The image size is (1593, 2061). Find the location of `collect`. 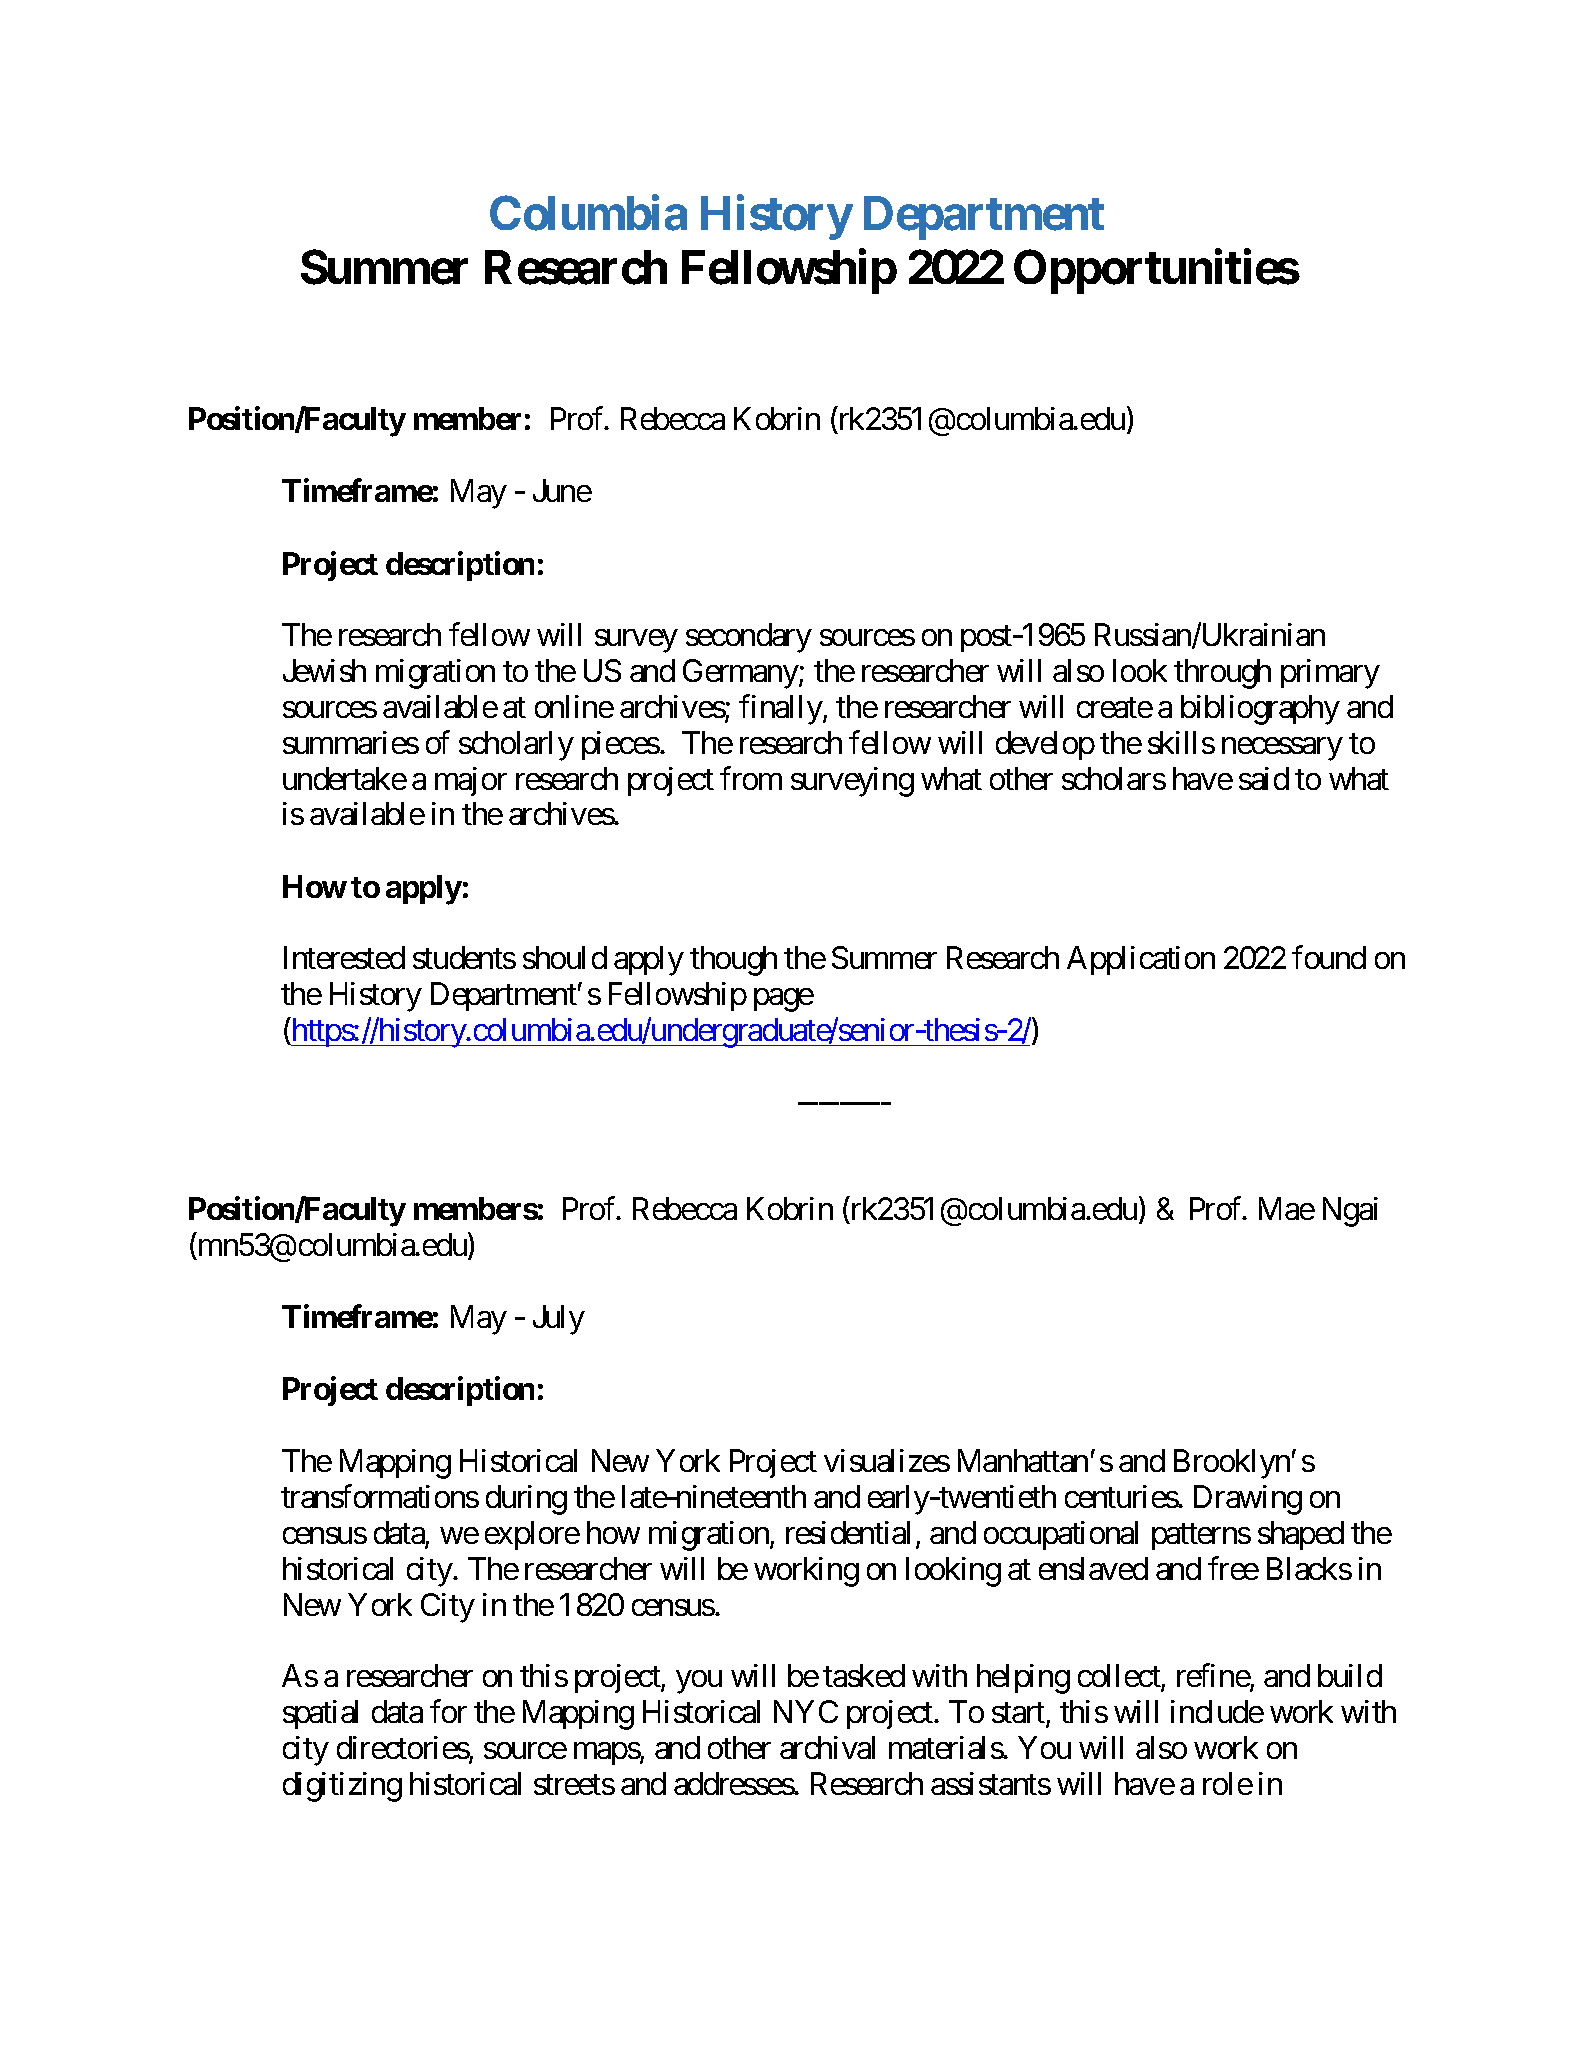

collect is located at coordinates (1120, 1677).
